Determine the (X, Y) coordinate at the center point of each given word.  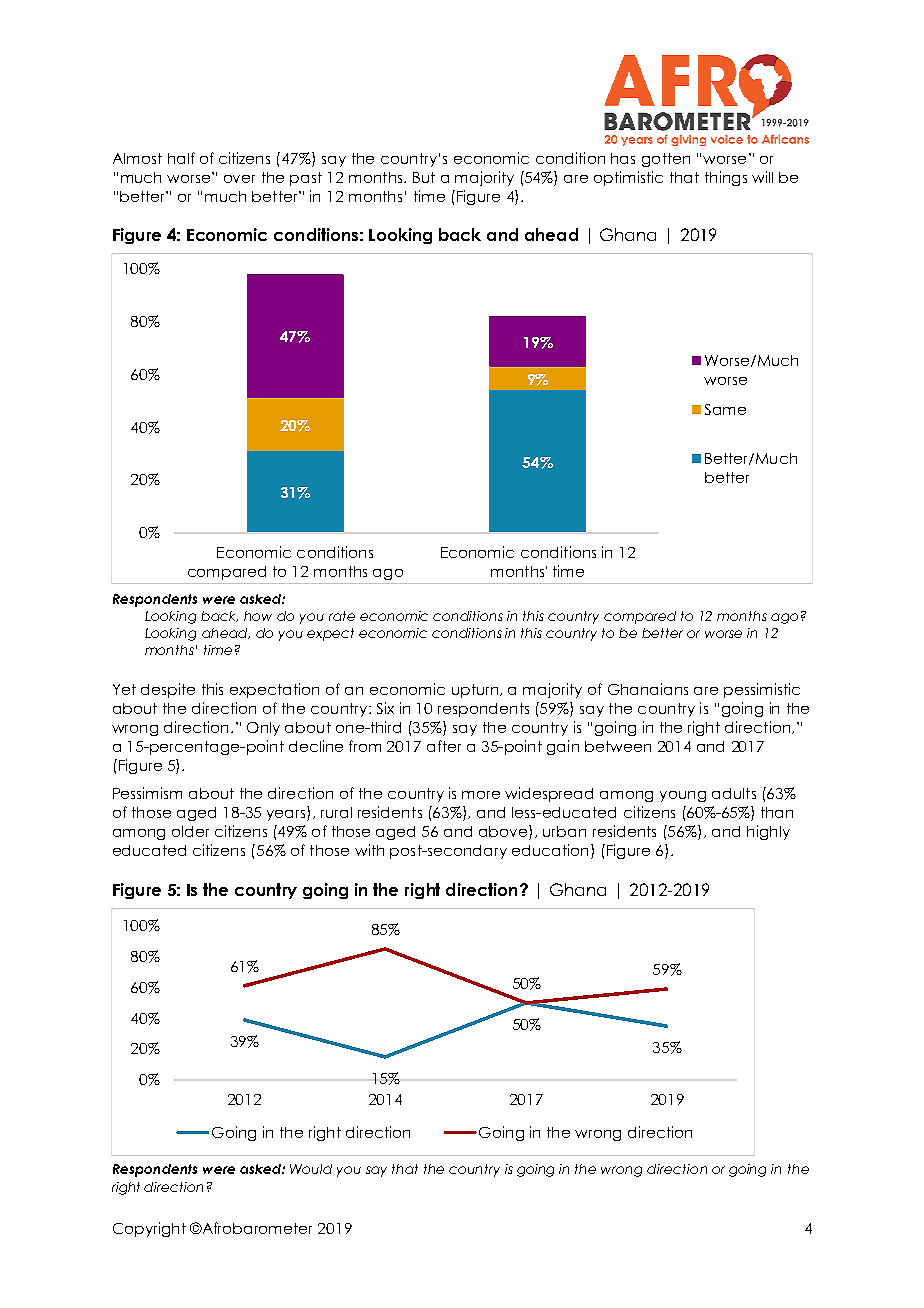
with (369, 850)
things (726, 178)
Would (311, 1169)
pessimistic (762, 690)
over (239, 179)
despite (168, 690)
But (424, 177)
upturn (476, 691)
